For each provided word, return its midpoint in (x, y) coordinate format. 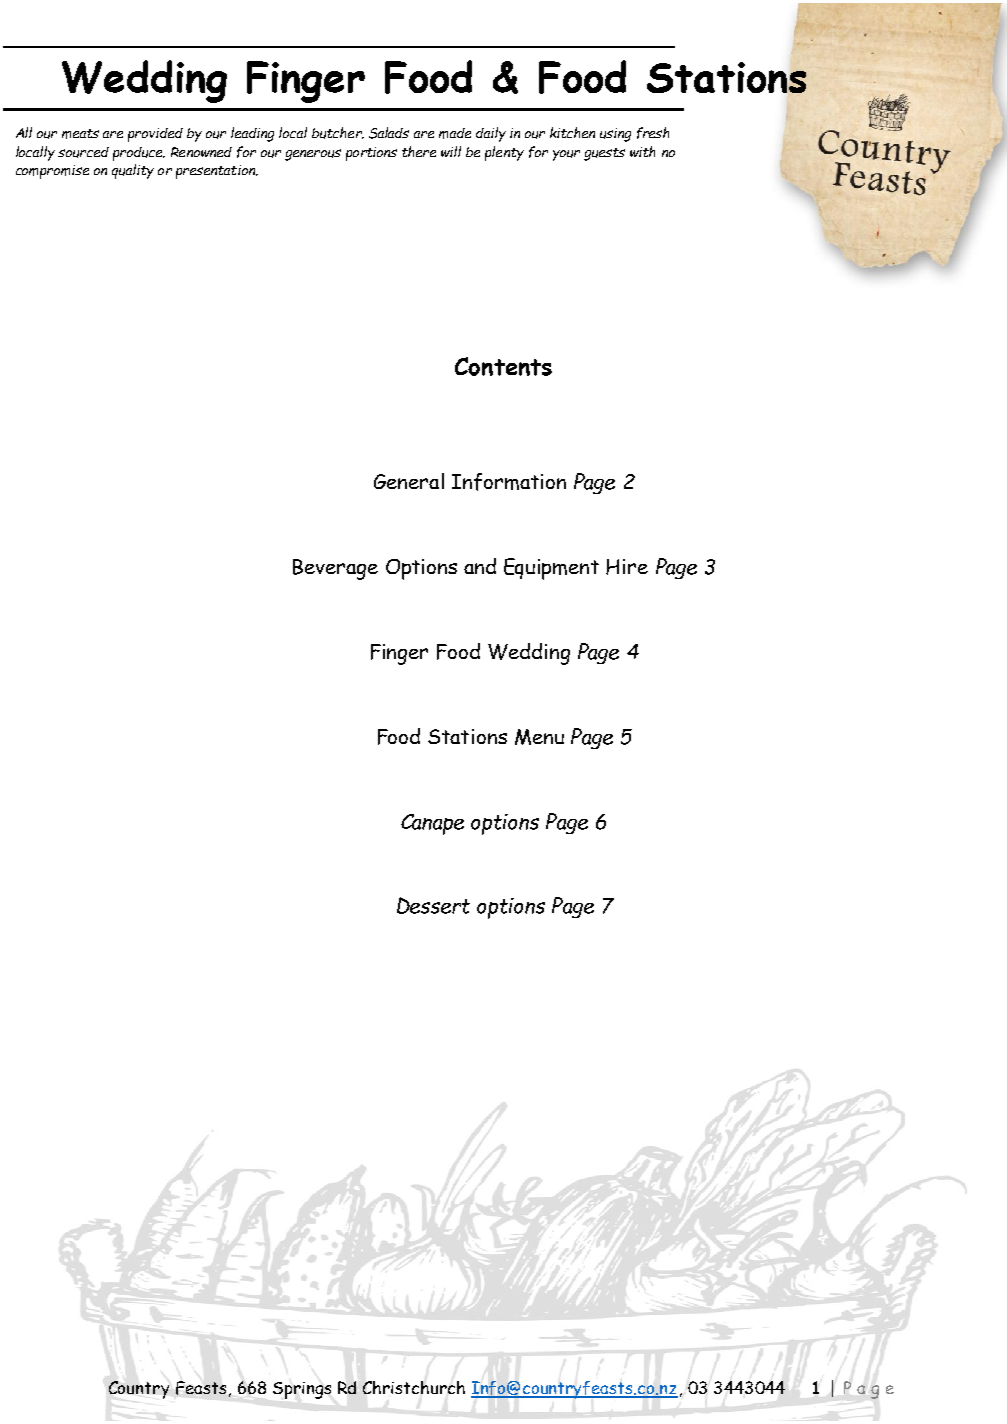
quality (133, 171)
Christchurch (414, 1387)
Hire (627, 567)
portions (371, 154)
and (480, 566)
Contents (503, 366)
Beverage (335, 569)
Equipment (551, 569)
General (409, 481)
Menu (539, 737)
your (566, 155)
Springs (302, 1390)
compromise (52, 172)
